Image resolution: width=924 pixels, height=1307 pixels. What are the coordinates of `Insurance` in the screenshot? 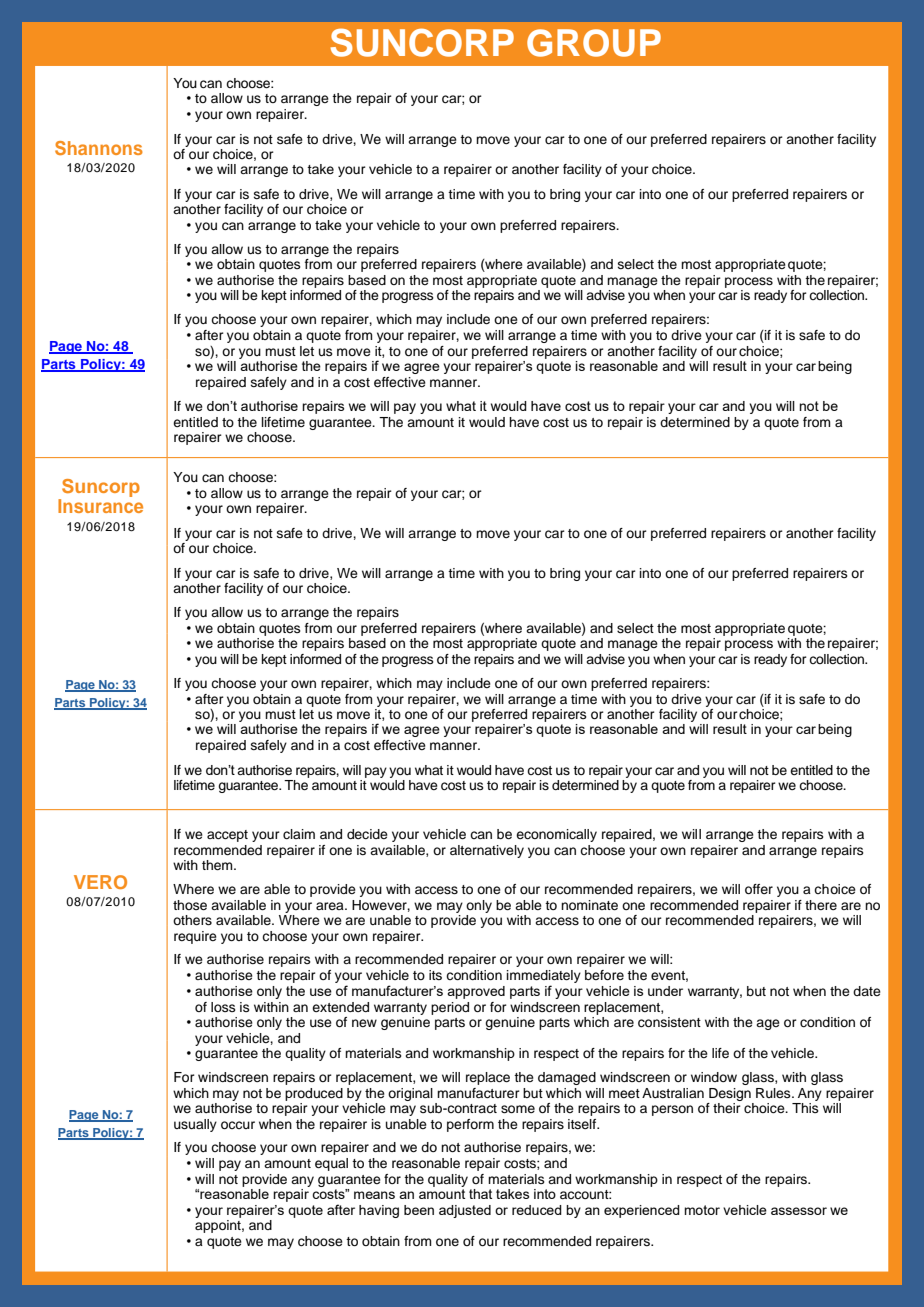 It's located at (100, 506).
